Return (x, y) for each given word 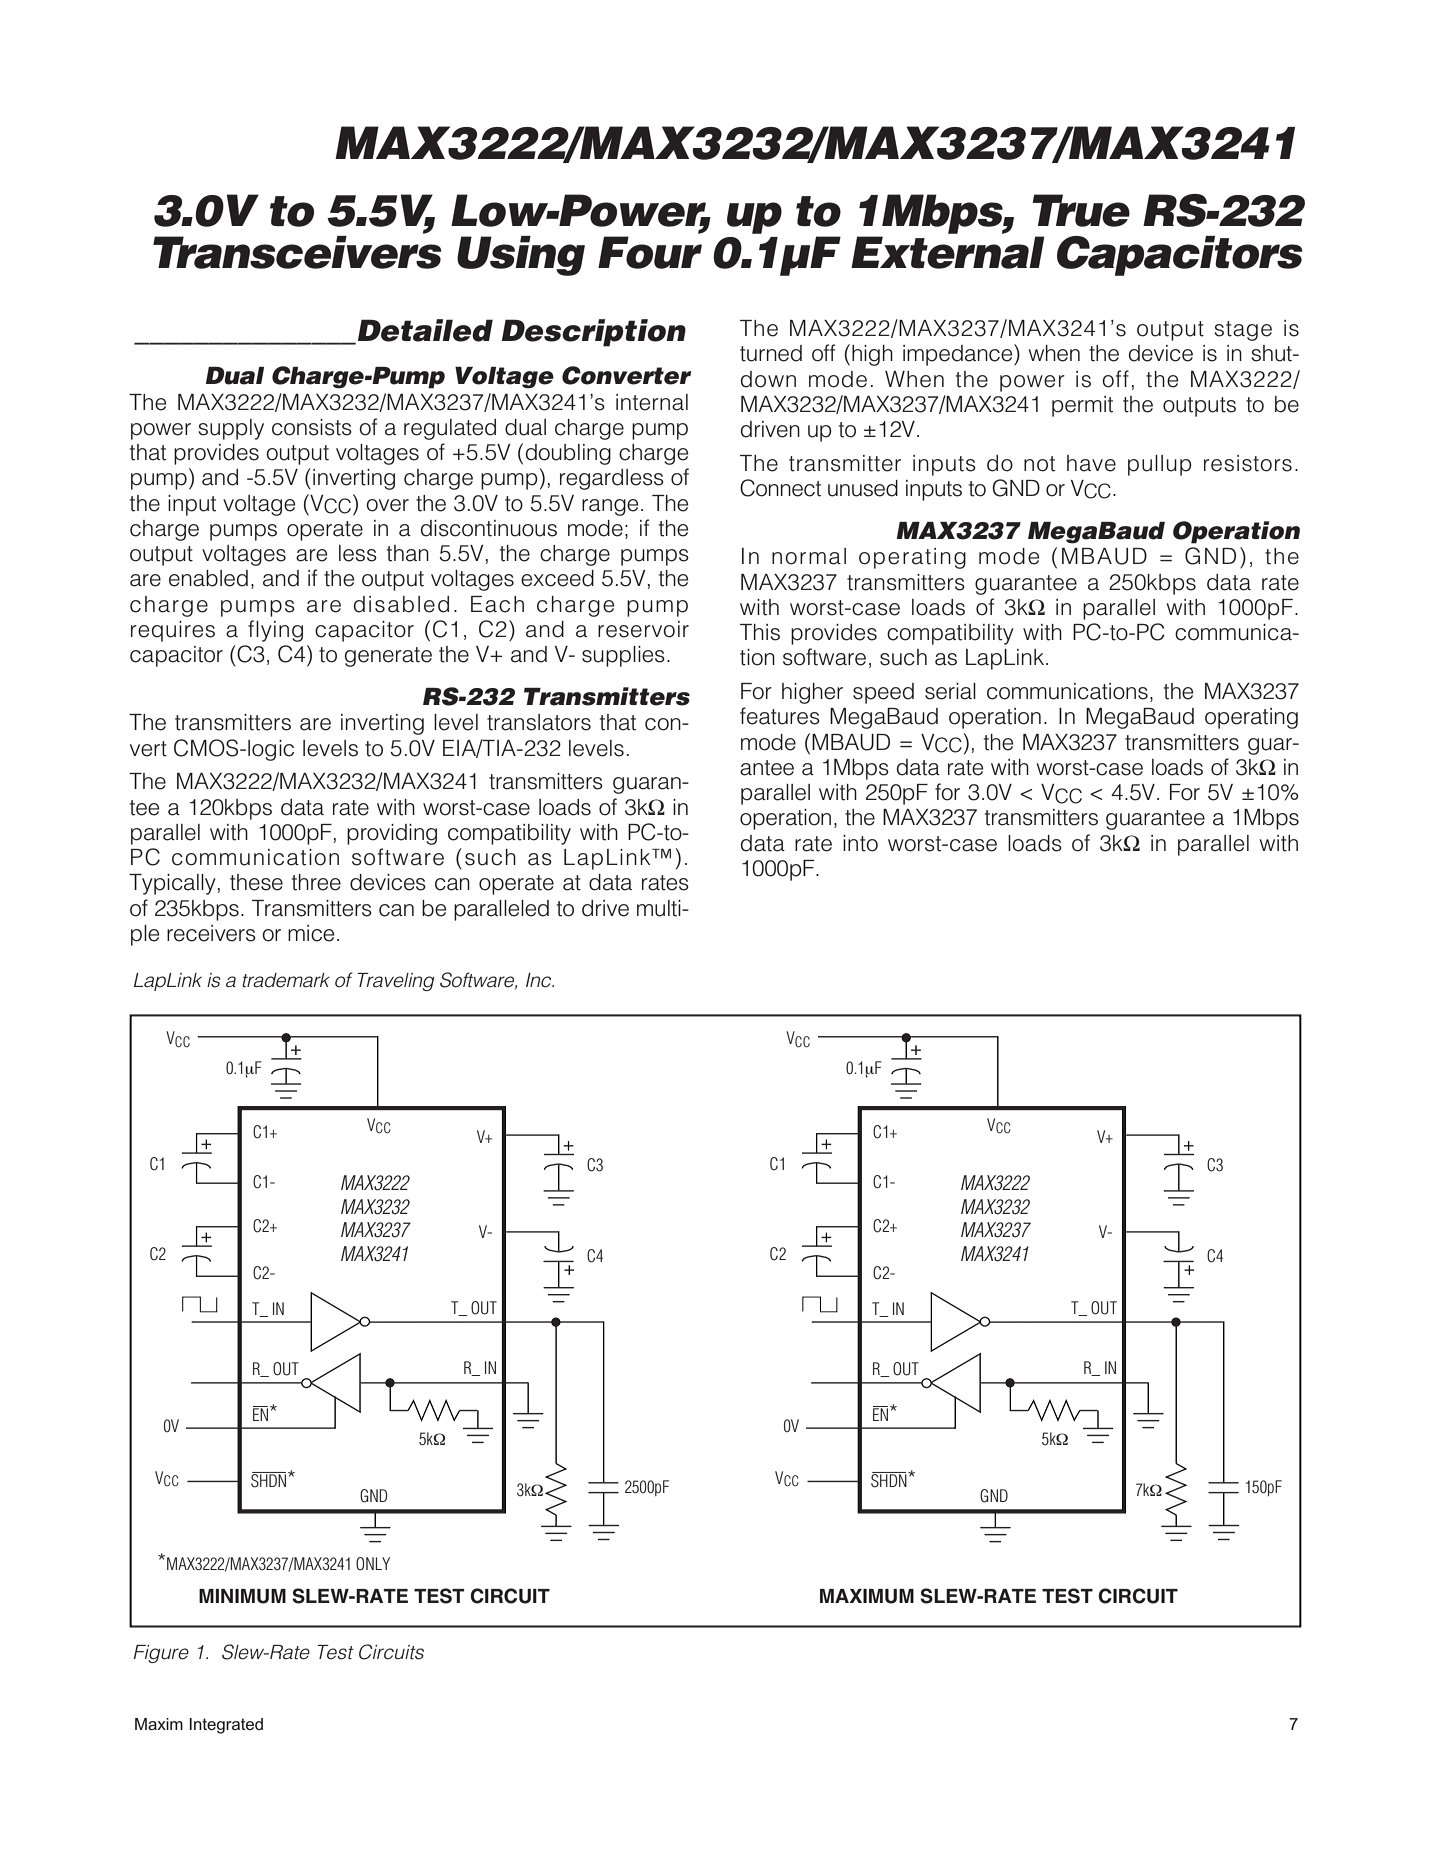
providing (392, 834)
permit (1082, 406)
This (760, 632)
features (780, 716)
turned (771, 353)
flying (275, 631)
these (256, 882)
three (316, 882)
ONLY (373, 1564)
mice (311, 933)
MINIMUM (242, 1596)
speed (883, 693)
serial (950, 691)
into (860, 843)
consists (312, 427)
